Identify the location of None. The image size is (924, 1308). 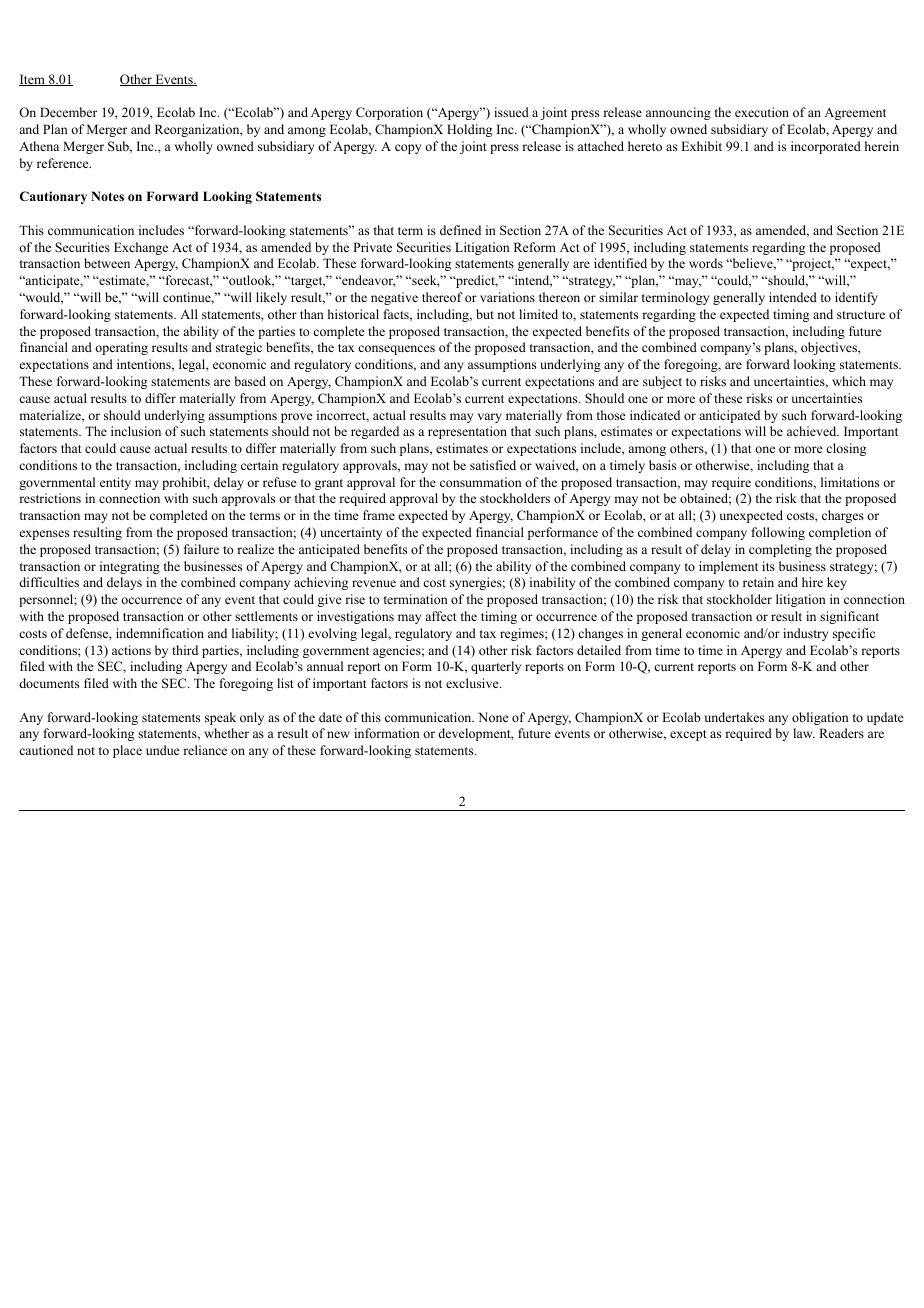
(493, 717).
